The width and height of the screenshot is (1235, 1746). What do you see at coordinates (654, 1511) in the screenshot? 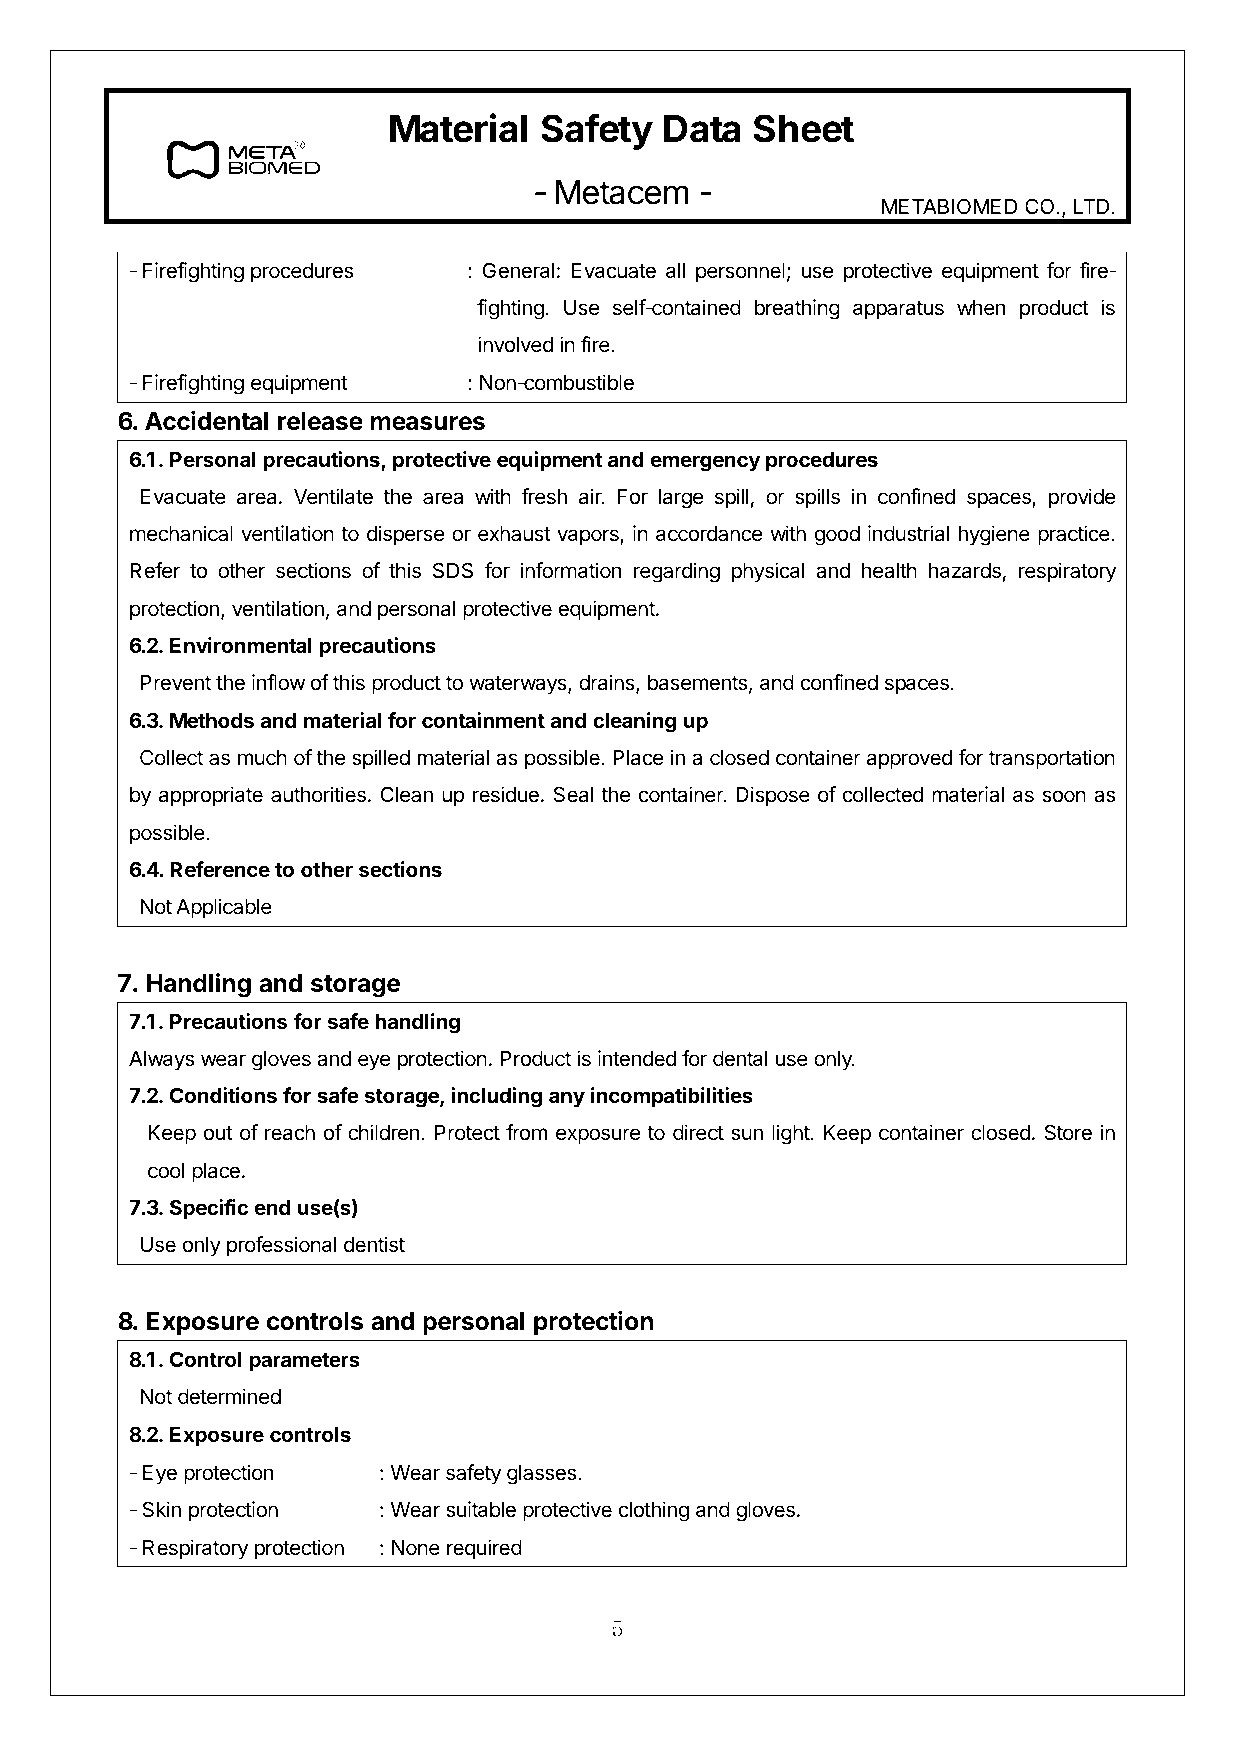
I see `clothing` at bounding box center [654, 1511].
